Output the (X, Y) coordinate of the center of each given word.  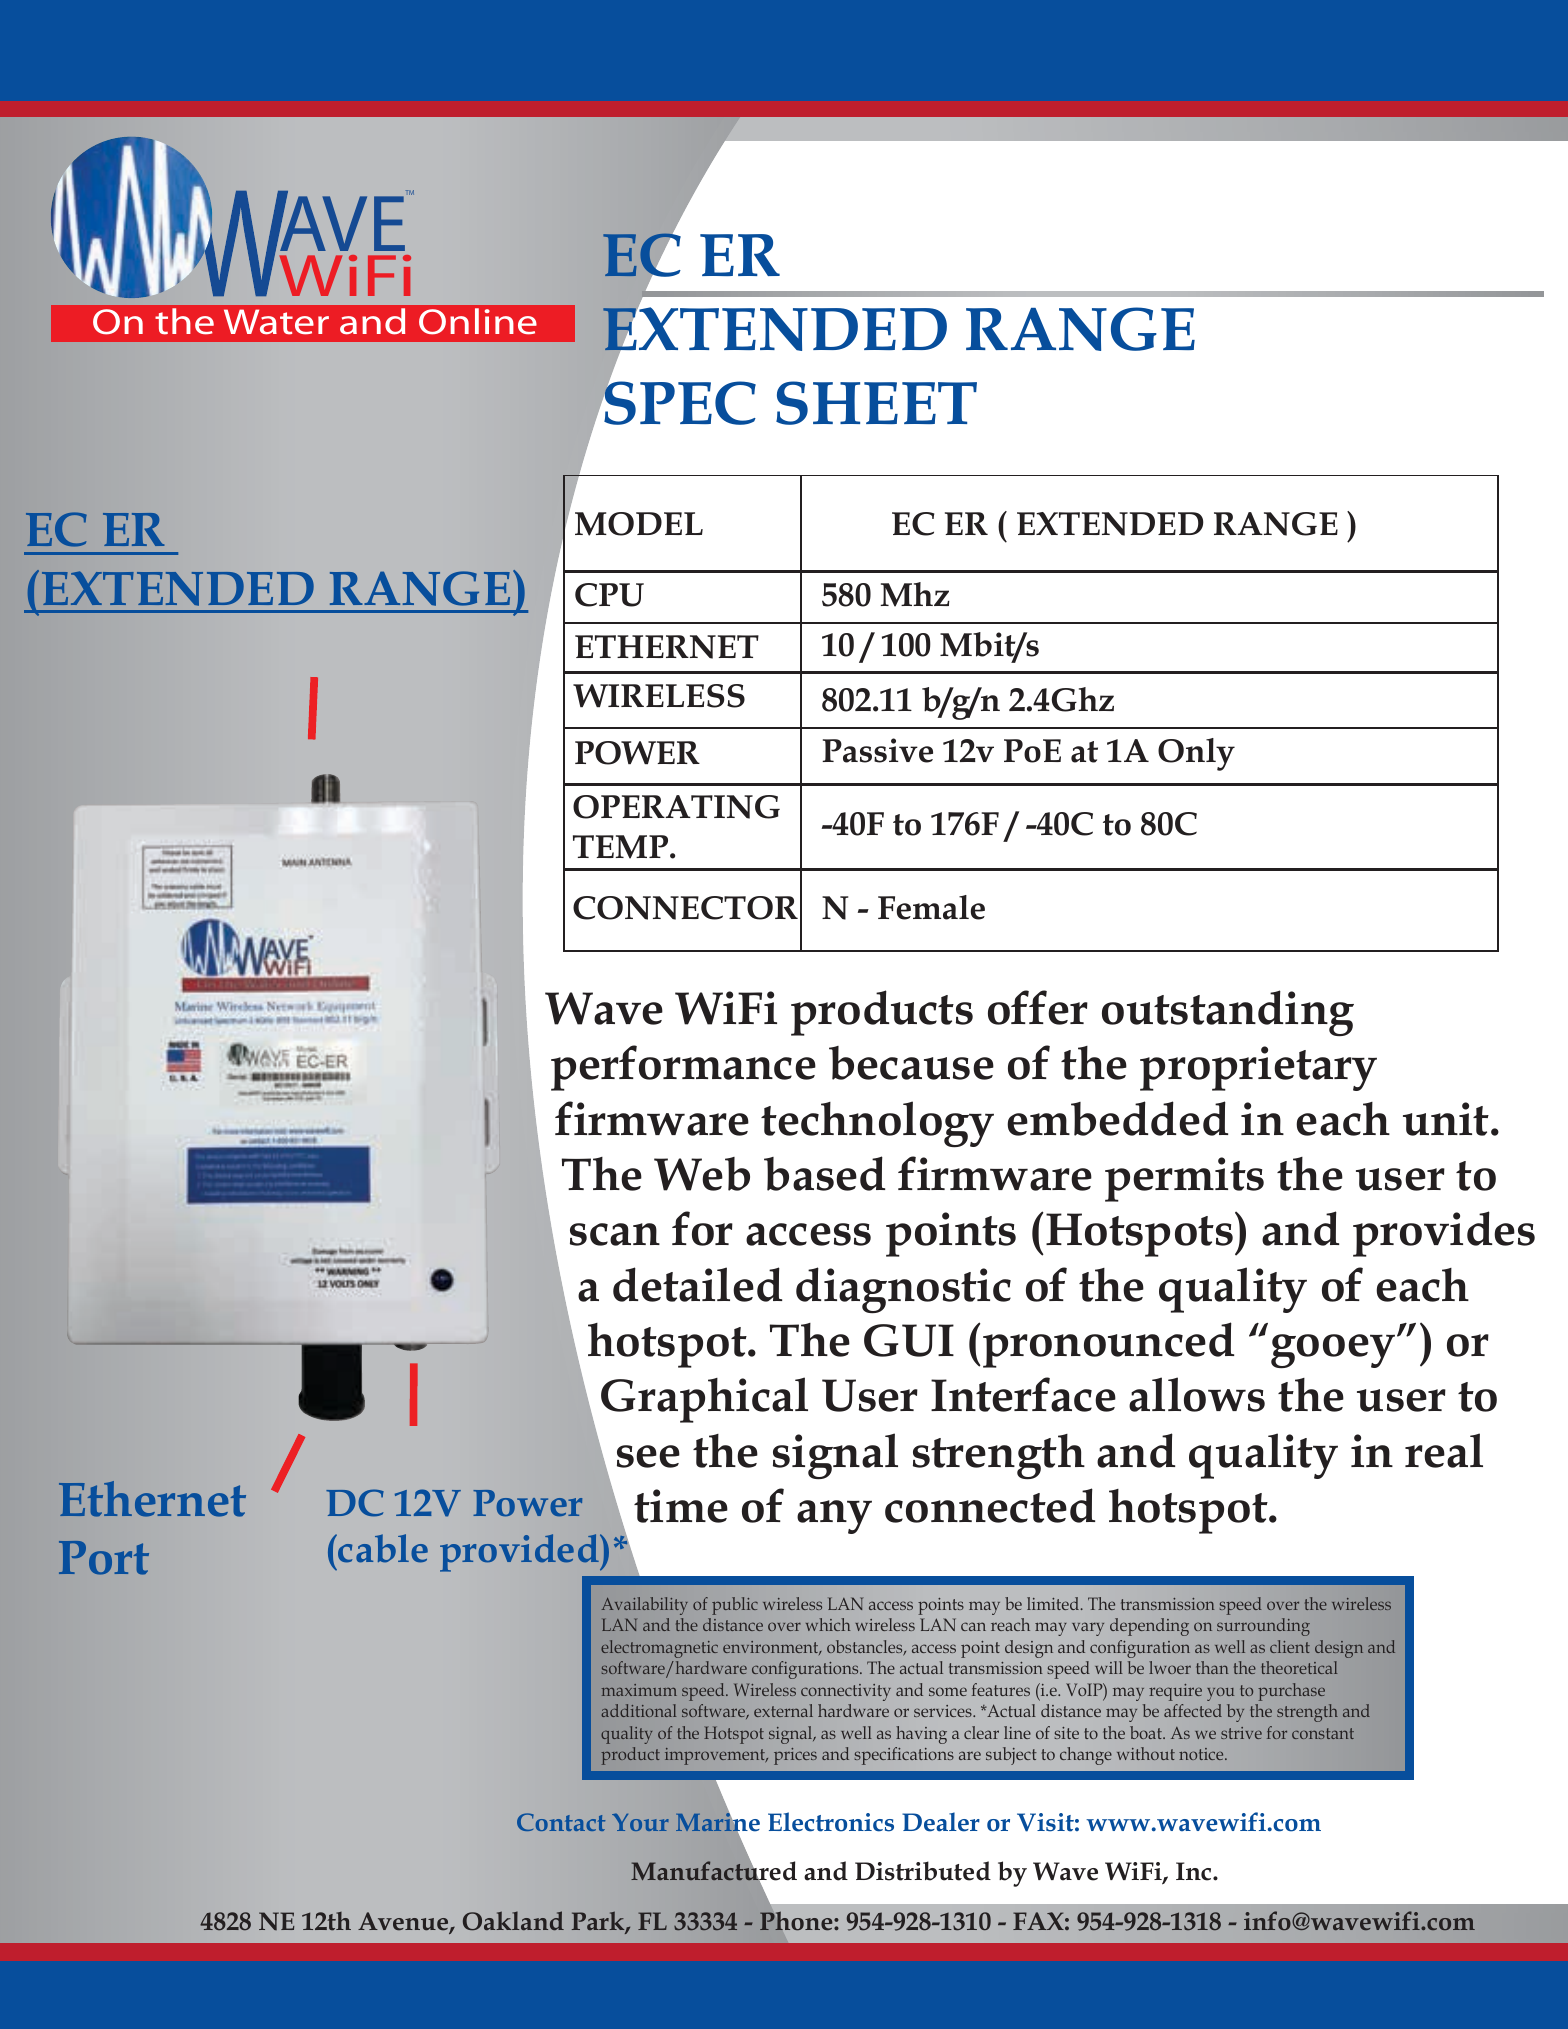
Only (1196, 754)
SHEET (876, 403)
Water (276, 322)
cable (383, 1548)
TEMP (622, 847)
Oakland (513, 1921)
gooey (1334, 1351)
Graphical (704, 1400)
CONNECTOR (685, 908)
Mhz (915, 594)
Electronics (831, 1822)
